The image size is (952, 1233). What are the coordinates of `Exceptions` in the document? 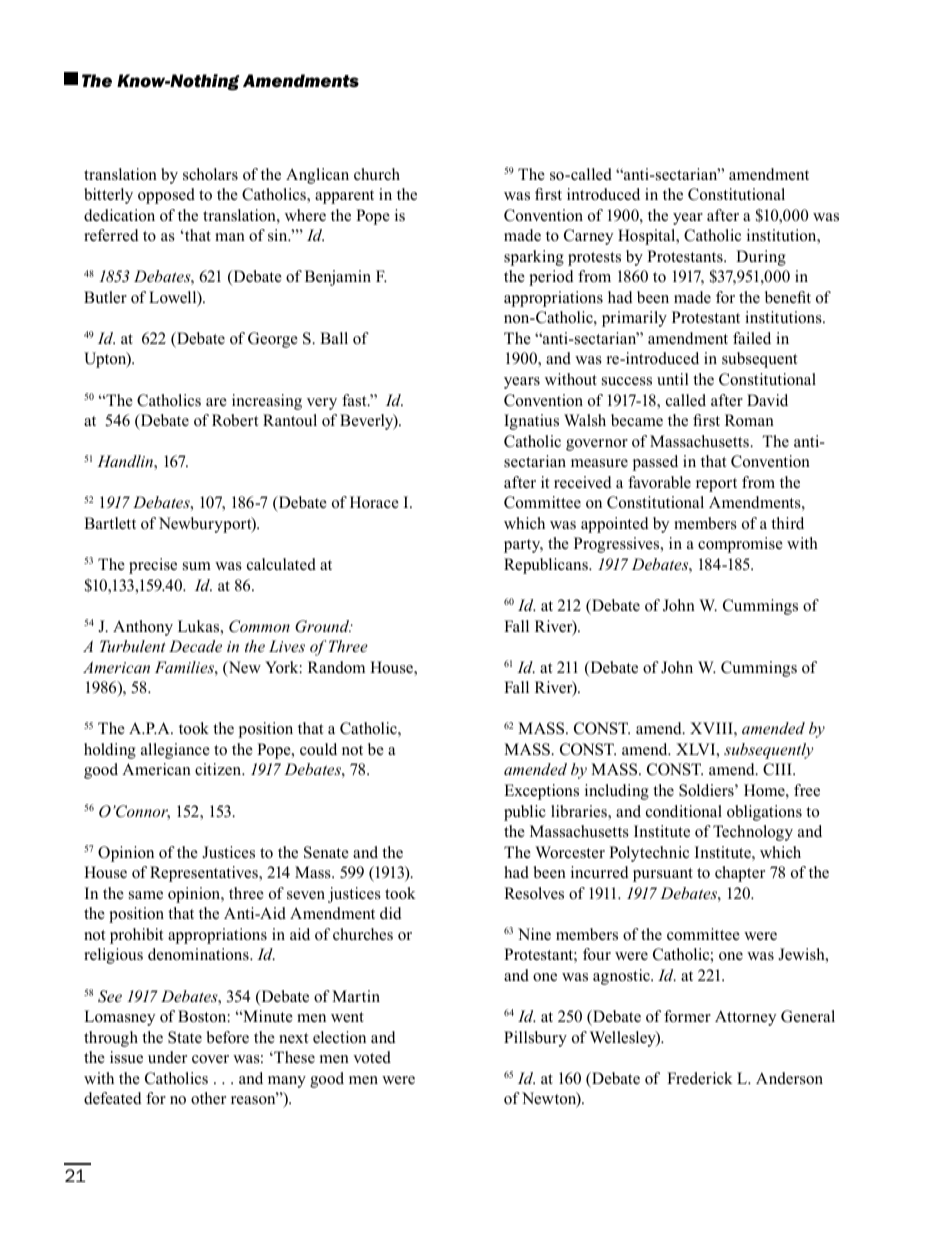 It's located at (541, 792).
